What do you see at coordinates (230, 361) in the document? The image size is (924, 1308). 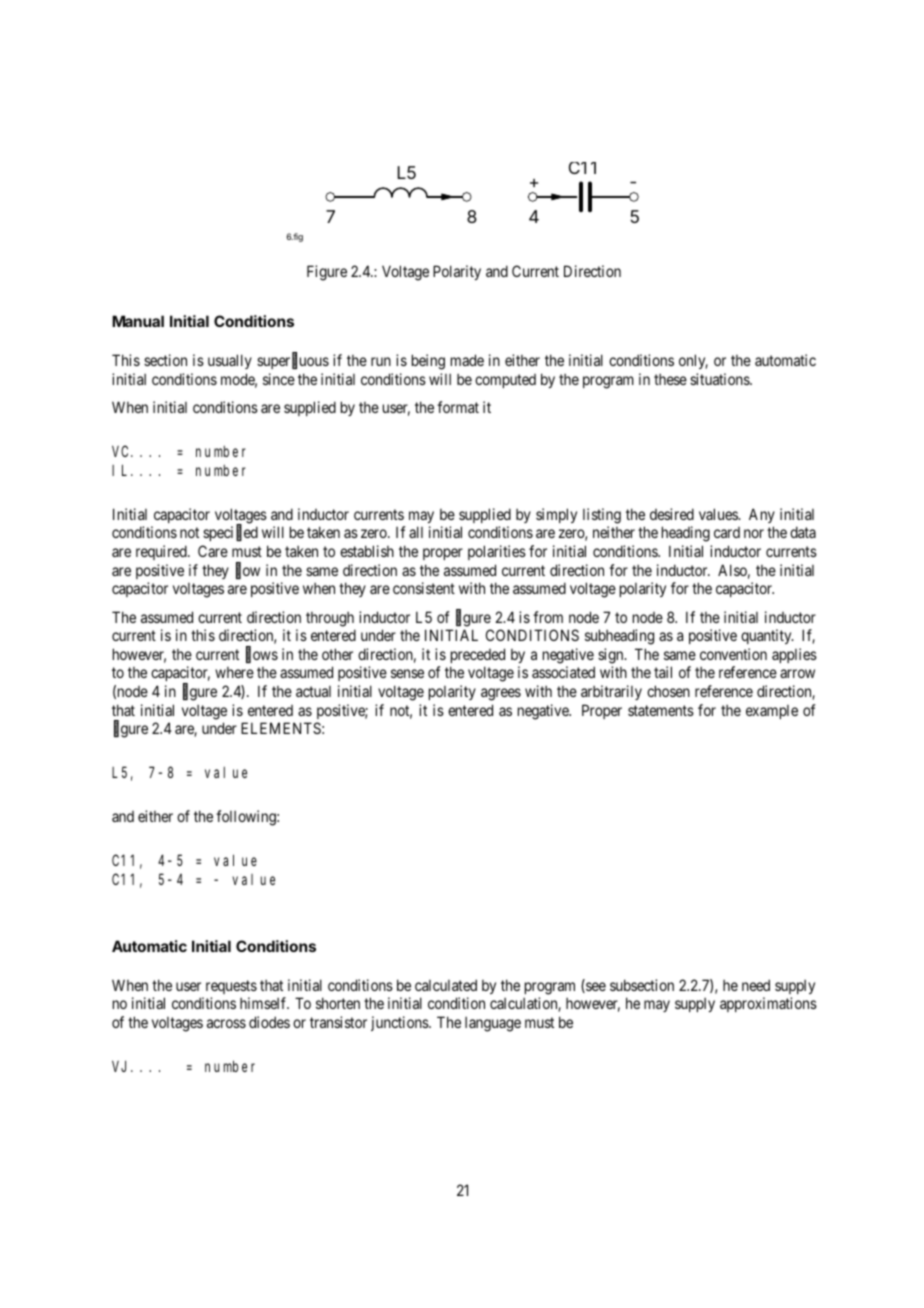 I see `usually` at bounding box center [230, 361].
